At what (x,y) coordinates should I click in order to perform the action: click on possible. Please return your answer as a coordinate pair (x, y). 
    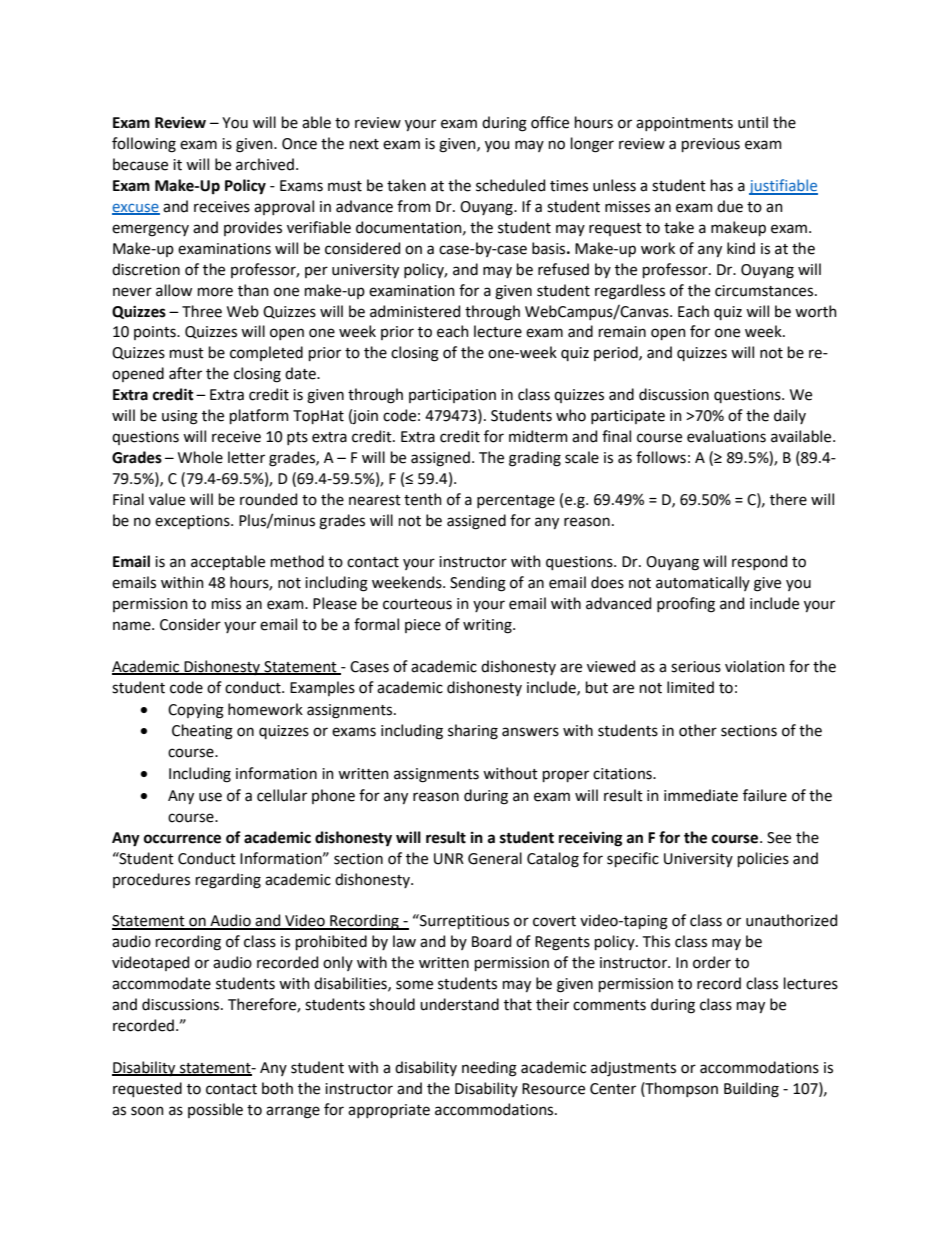
    Looking at the image, I should click on (215, 1110).
